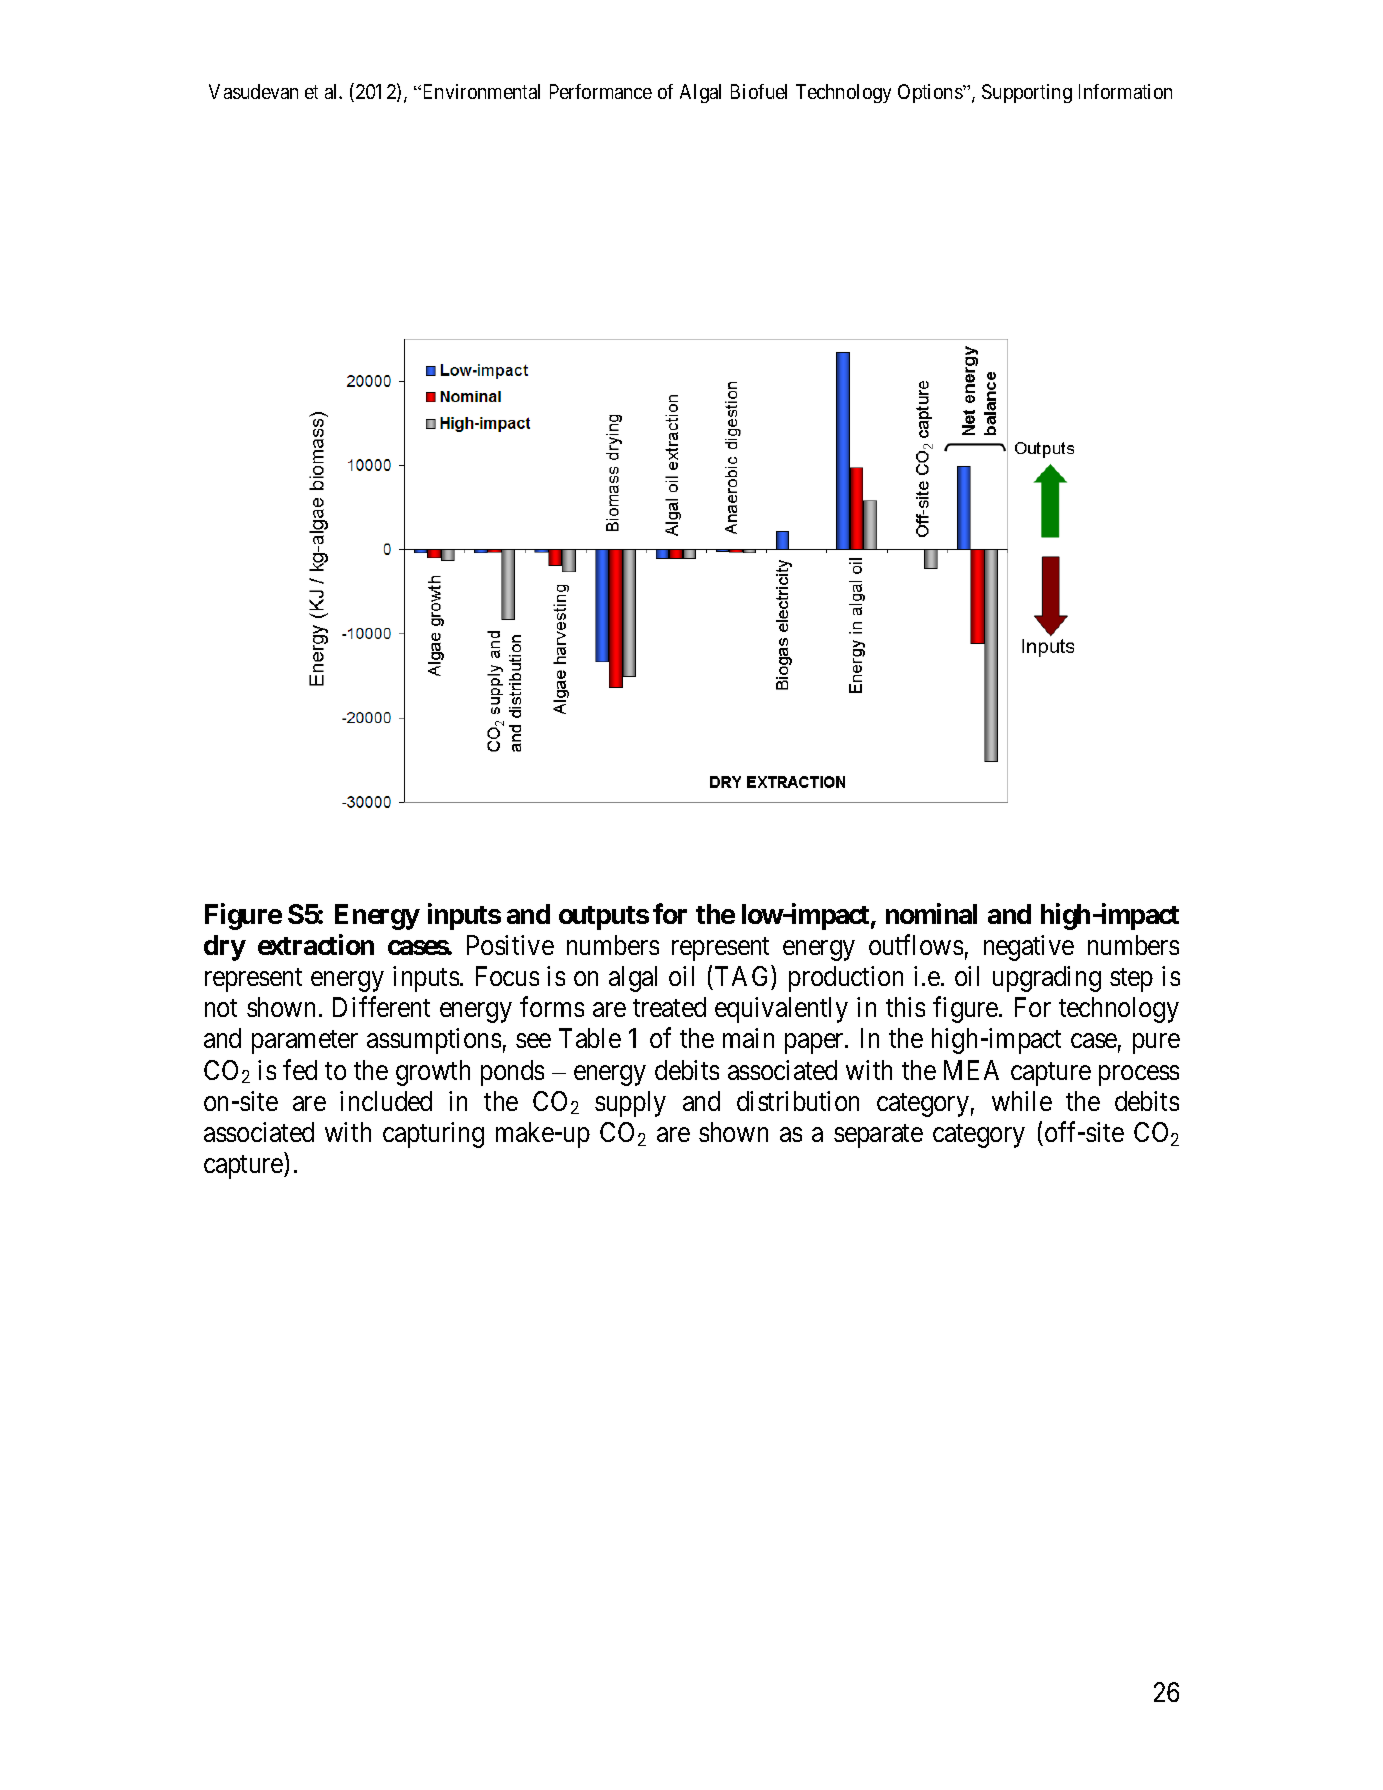 The width and height of the page is (1383, 1790). I want to click on Performance, so click(601, 91).
